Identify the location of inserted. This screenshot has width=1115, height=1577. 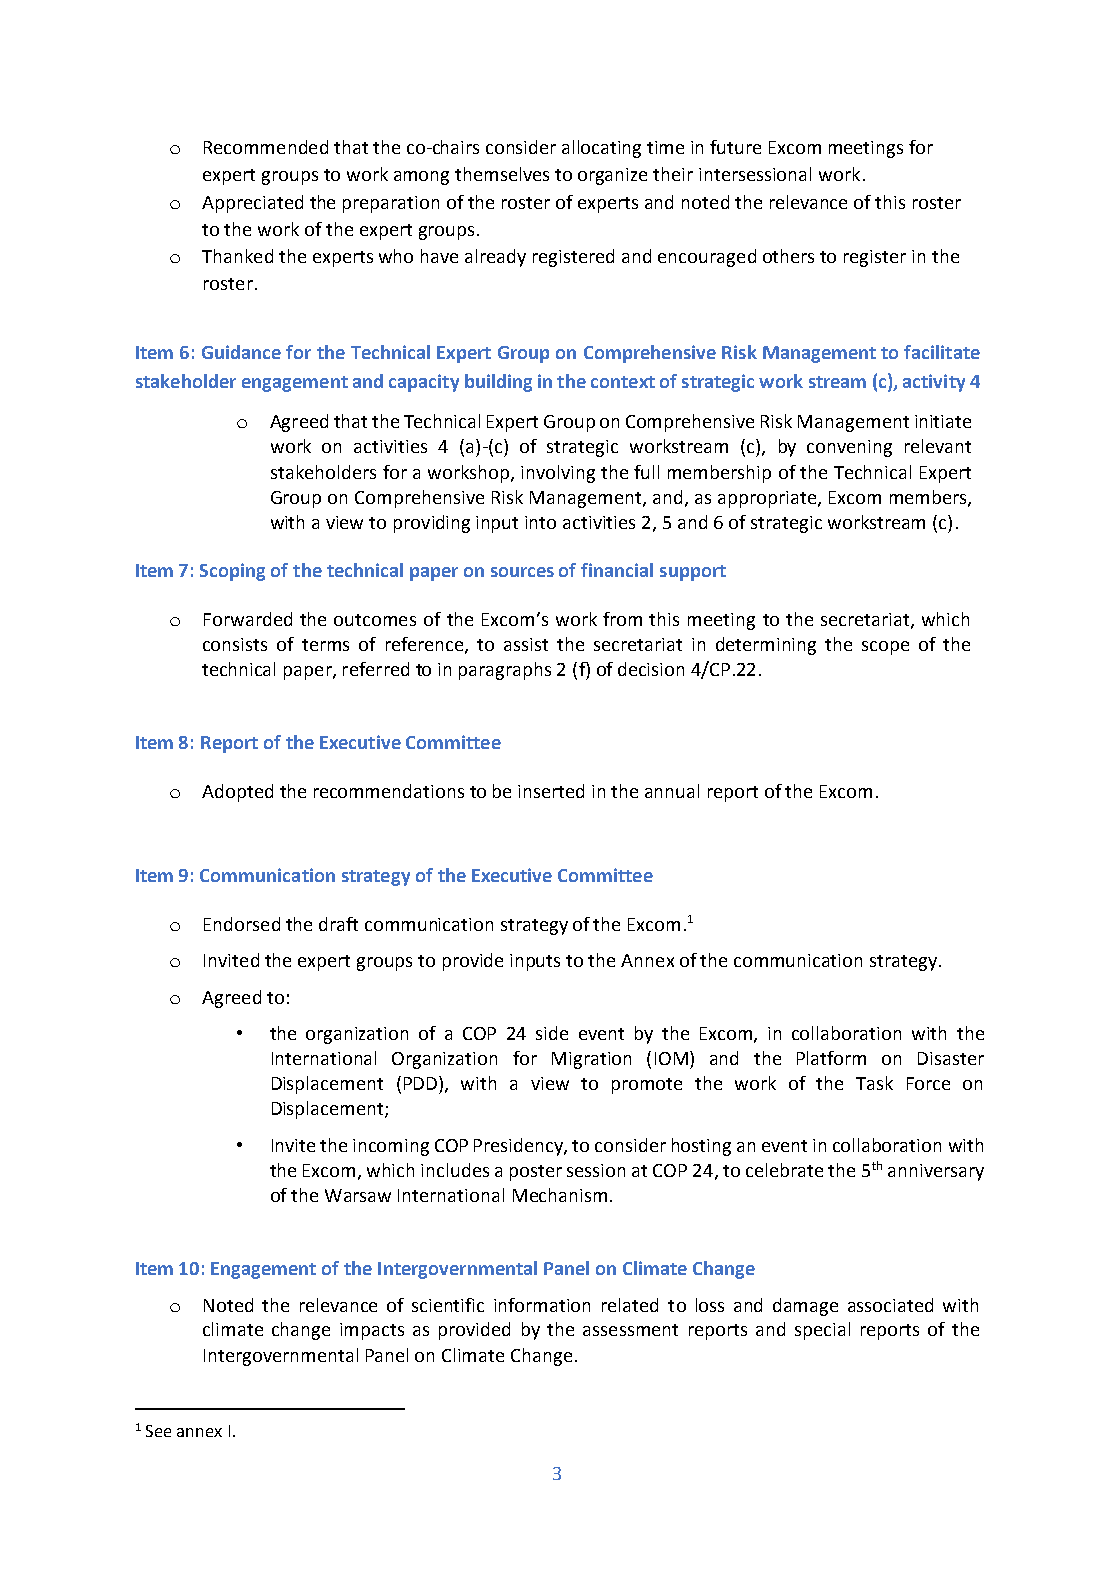
(551, 791).
